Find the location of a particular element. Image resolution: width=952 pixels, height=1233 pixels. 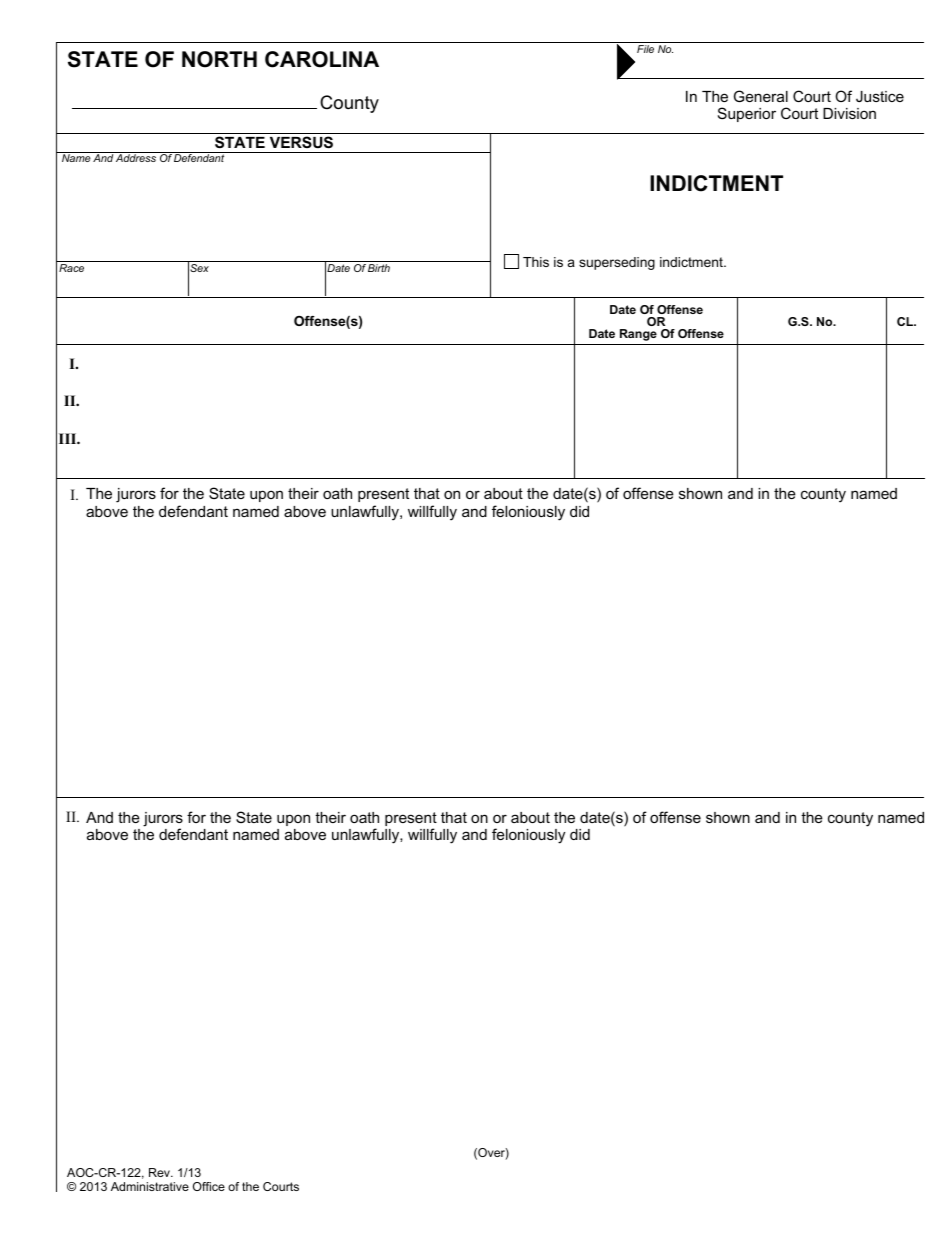

Rev is located at coordinates (161, 1172).
